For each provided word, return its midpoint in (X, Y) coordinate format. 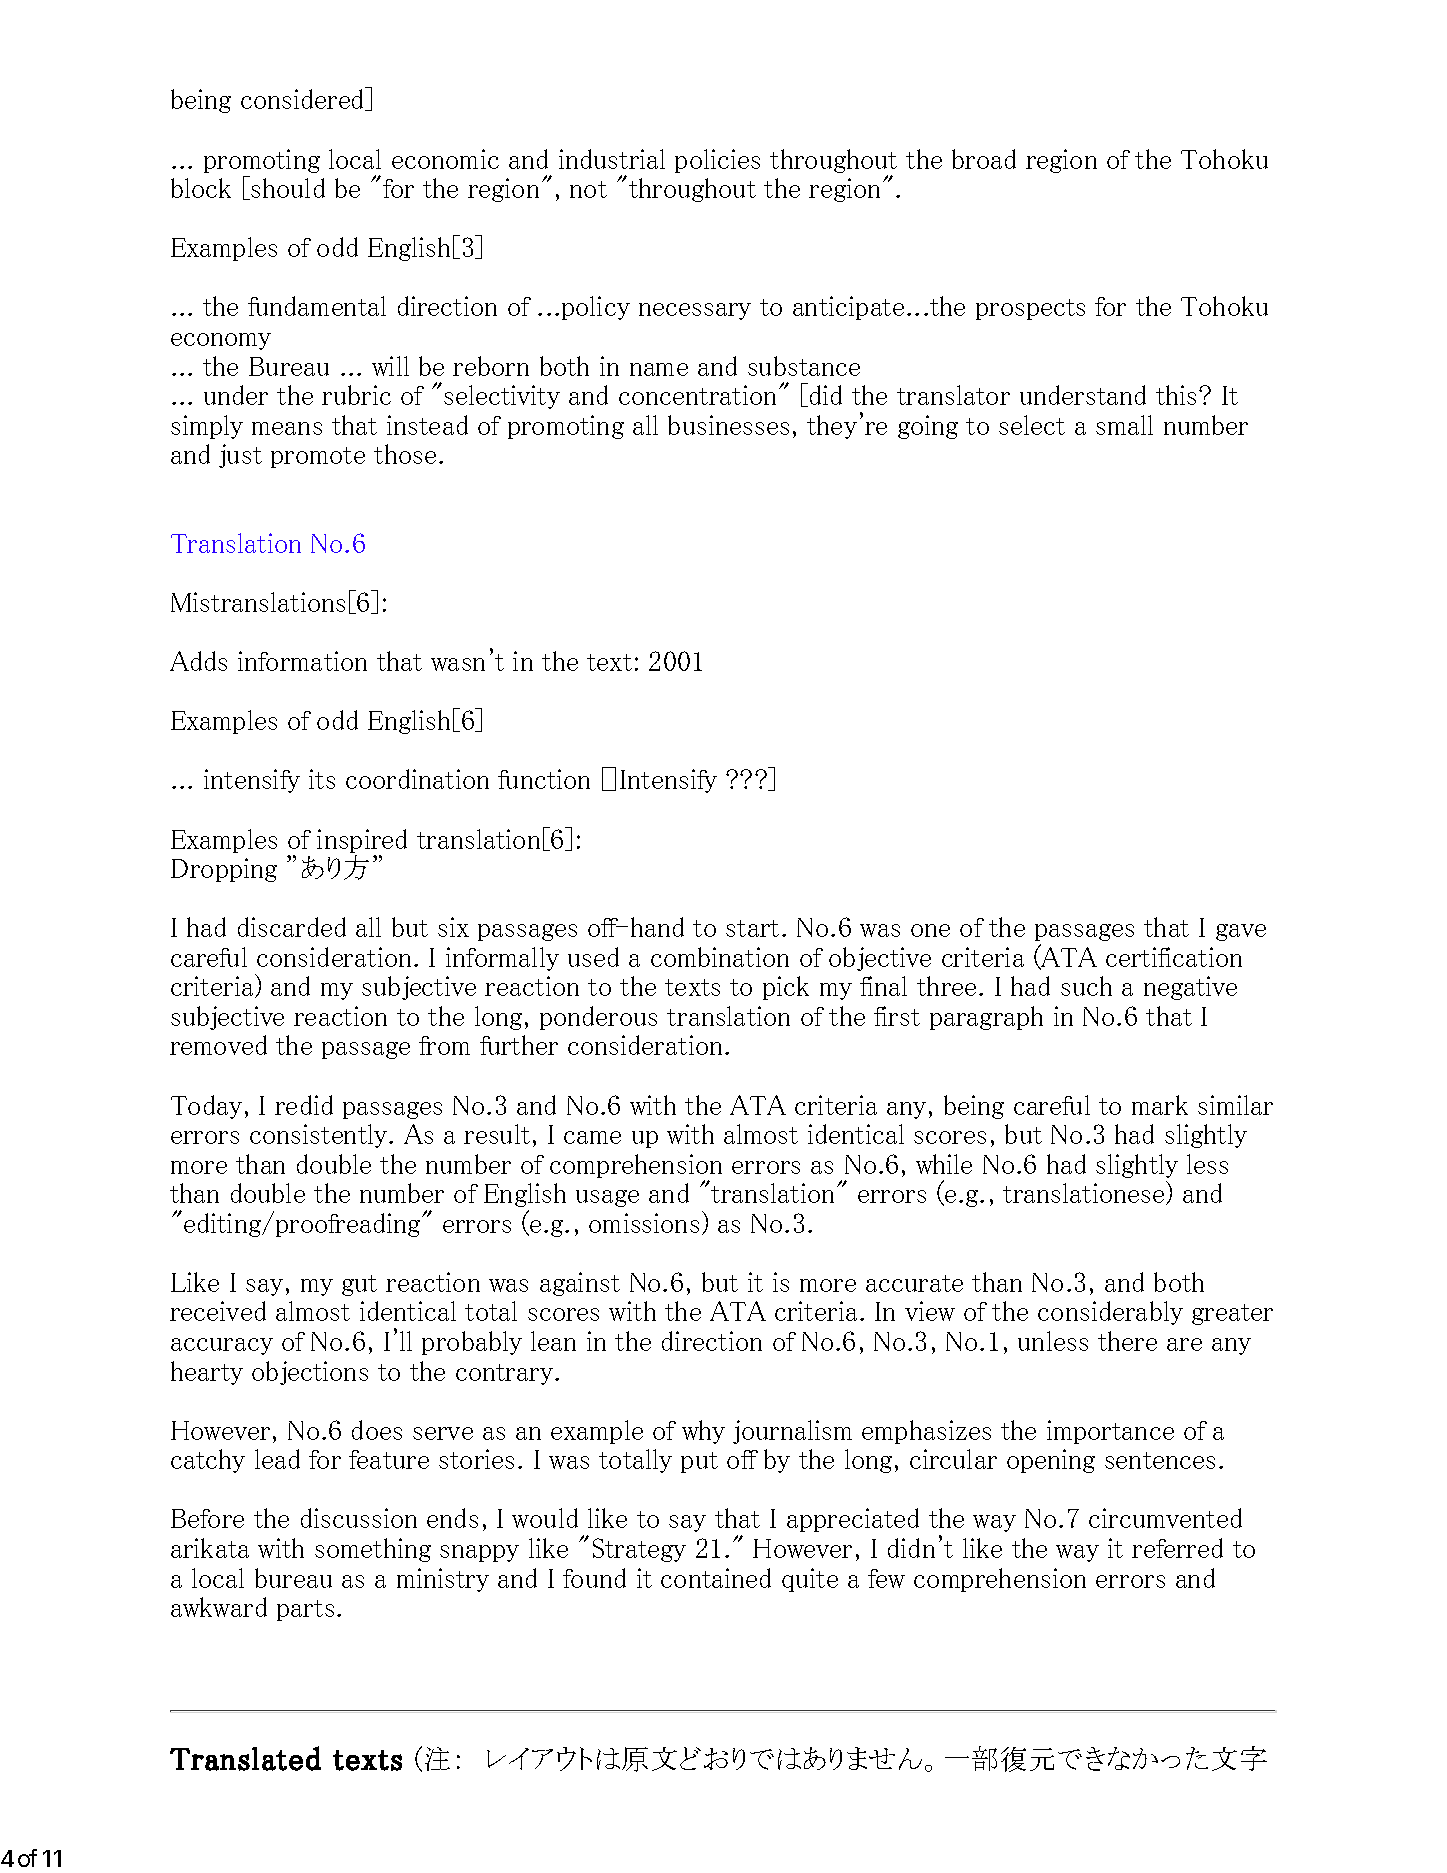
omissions (644, 1223)
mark (1160, 1105)
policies (717, 161)
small (1124, 425)
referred (1177, 1548)
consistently (320, 1136)
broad (984, 159)
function (544, 779)
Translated (245, 1758)
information (302, 661)
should (288, 188)
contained (716, 1578)
